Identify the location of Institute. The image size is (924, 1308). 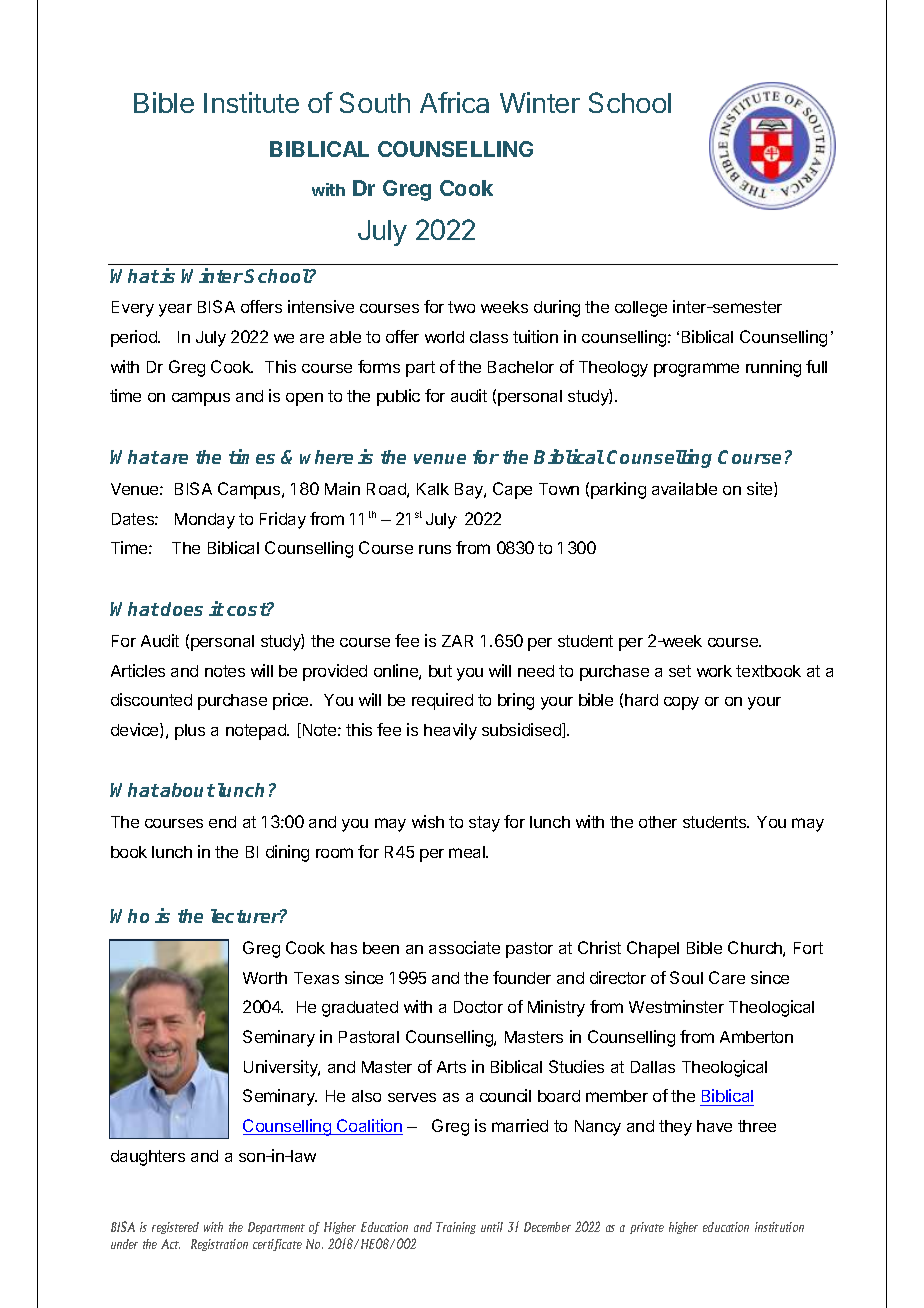
(251, 102).
